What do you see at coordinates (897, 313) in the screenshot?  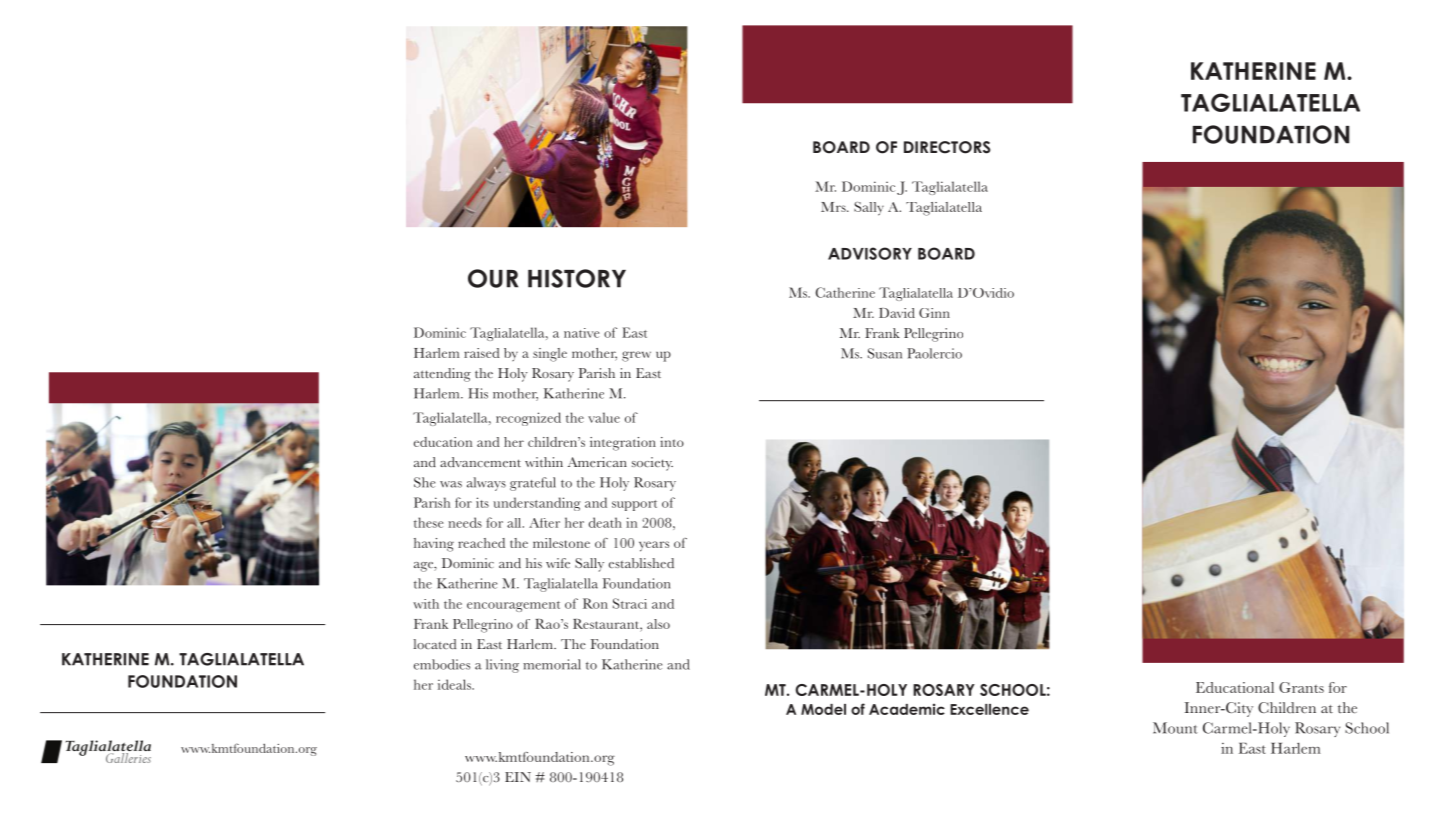 I see `David` at bounding box center [897, 313].
